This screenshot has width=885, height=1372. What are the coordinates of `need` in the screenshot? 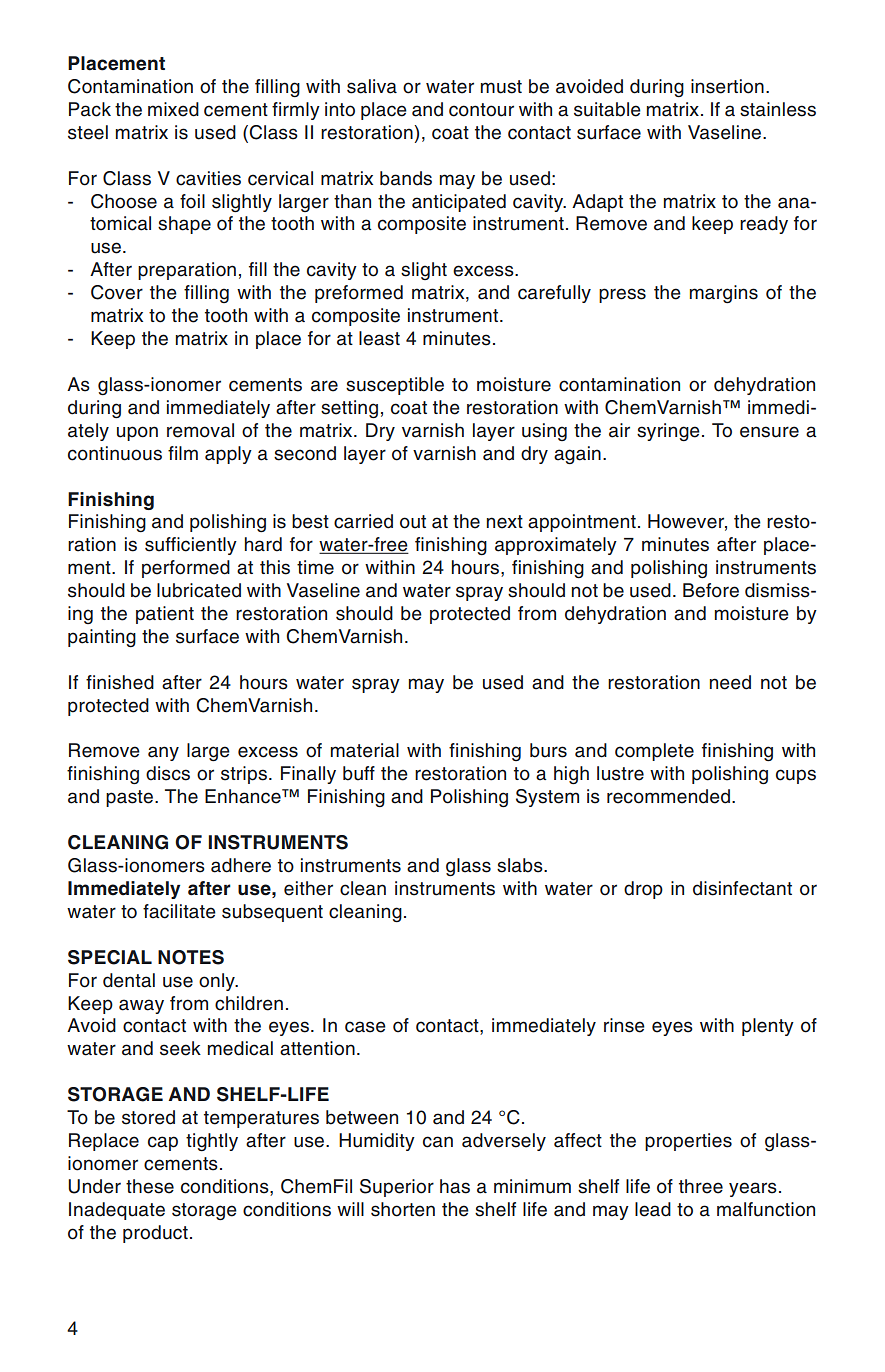 It's located at (730, 682).
